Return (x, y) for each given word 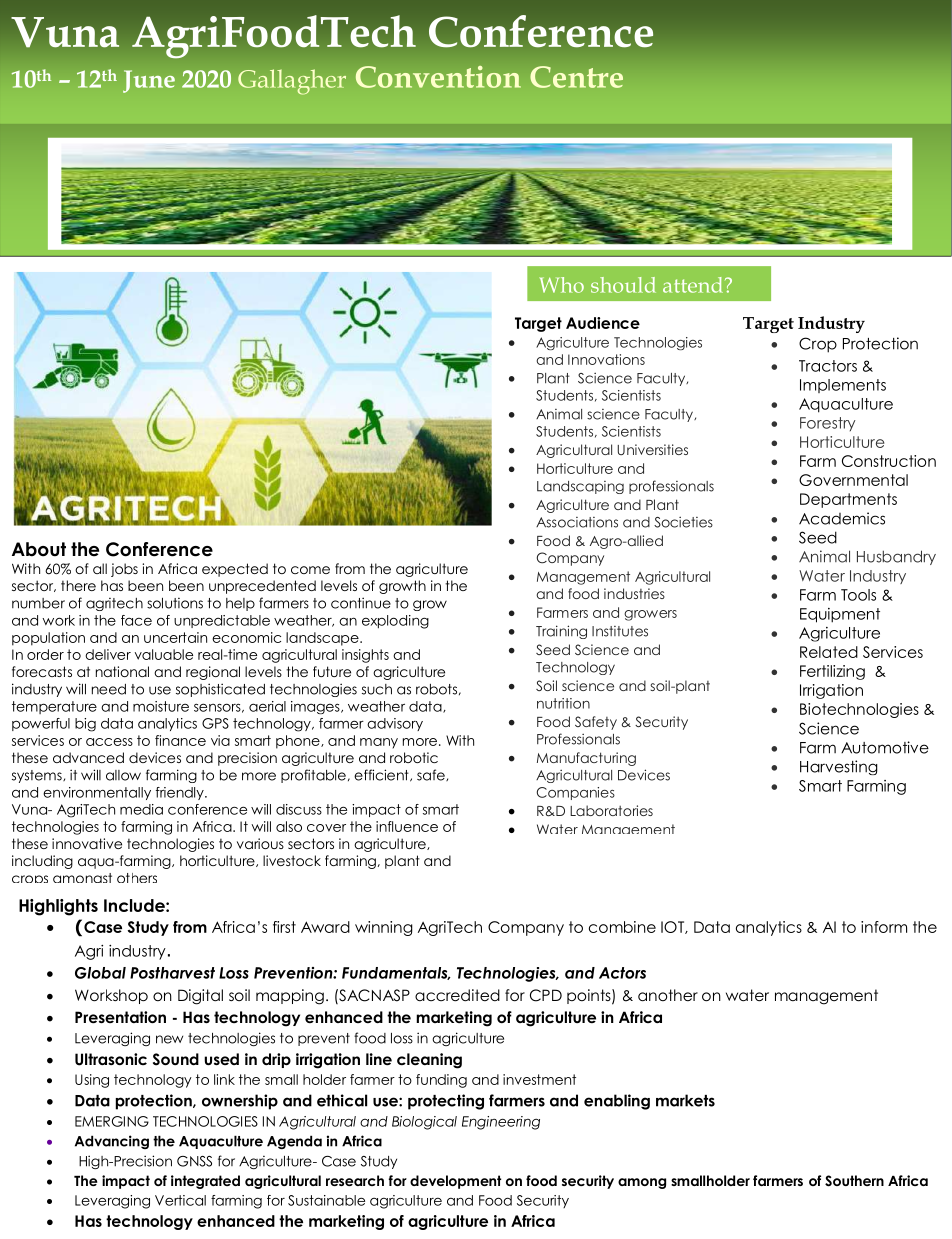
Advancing (112, 1142)
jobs (124, 570)
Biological (424, 1123)
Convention (438, 77)
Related (829, 652)
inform (884, 927)
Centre (576, 77)
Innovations (606, 359)
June (149, 81)
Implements (843, 386)
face (136, 620)
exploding (395, 622)
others (137, 878)
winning (384, 928)
